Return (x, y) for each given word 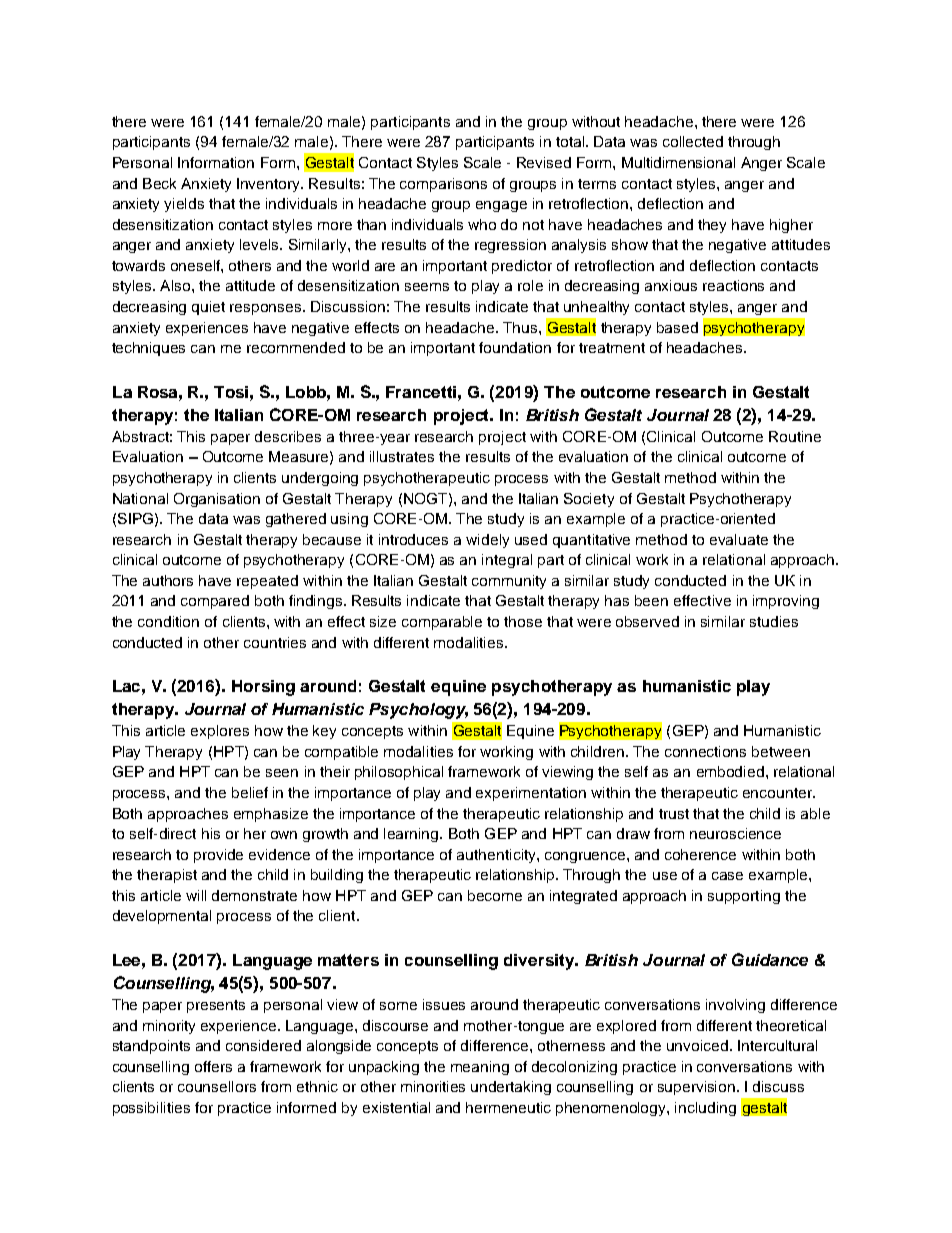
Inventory (269, 185)
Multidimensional (678, 162)
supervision (698, 1088)
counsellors (217, 1086)
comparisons (443, 185)
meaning (480, 1068)
